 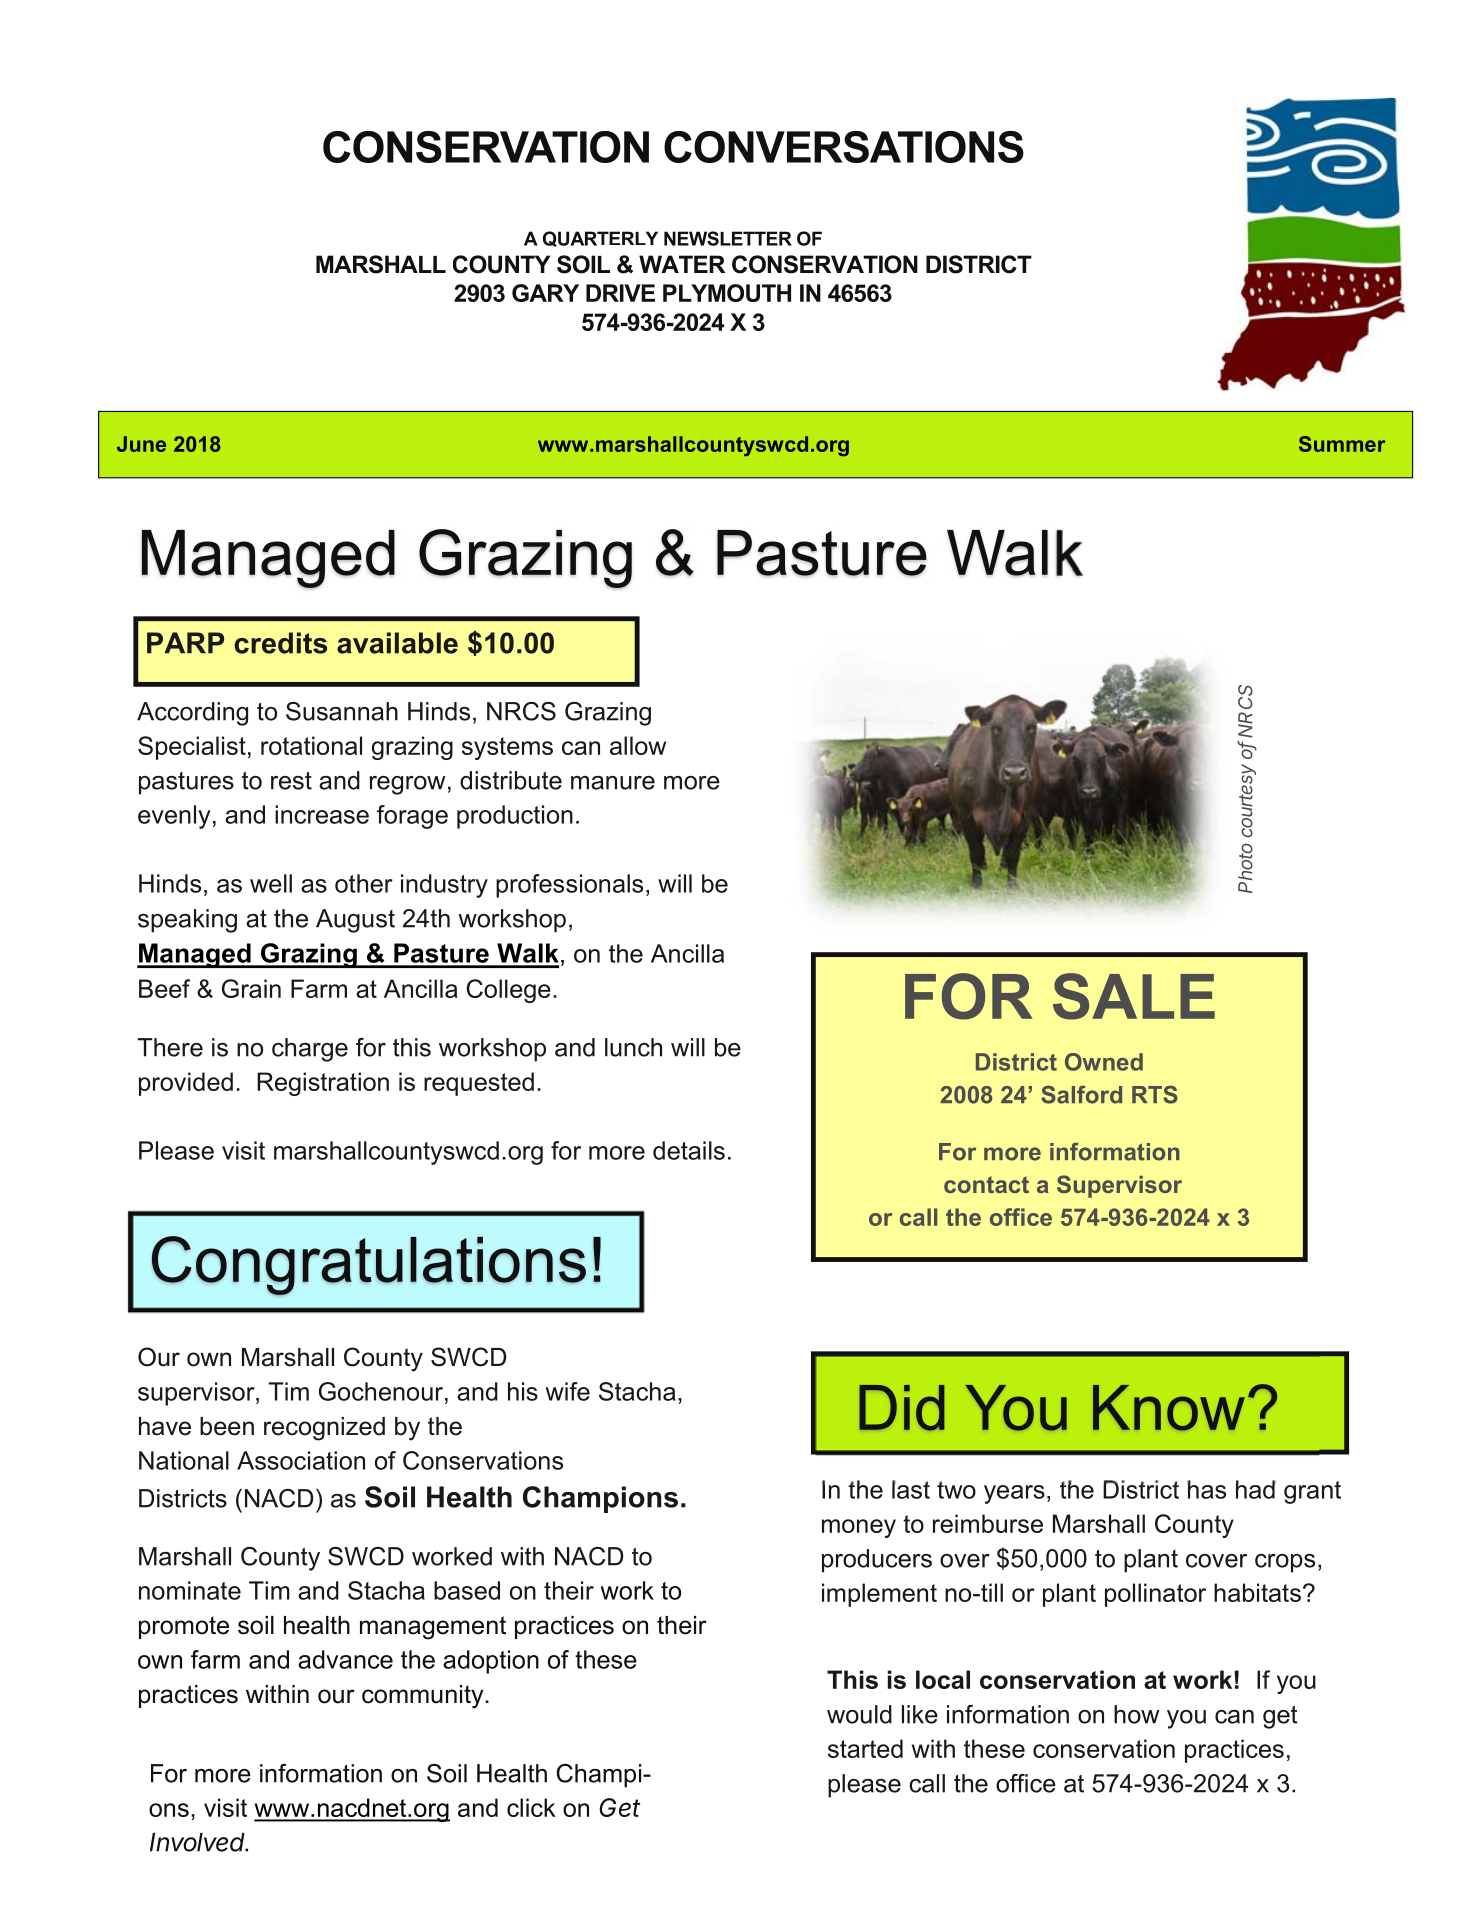 I want to click on Grain, so click(x=251, y=988).
